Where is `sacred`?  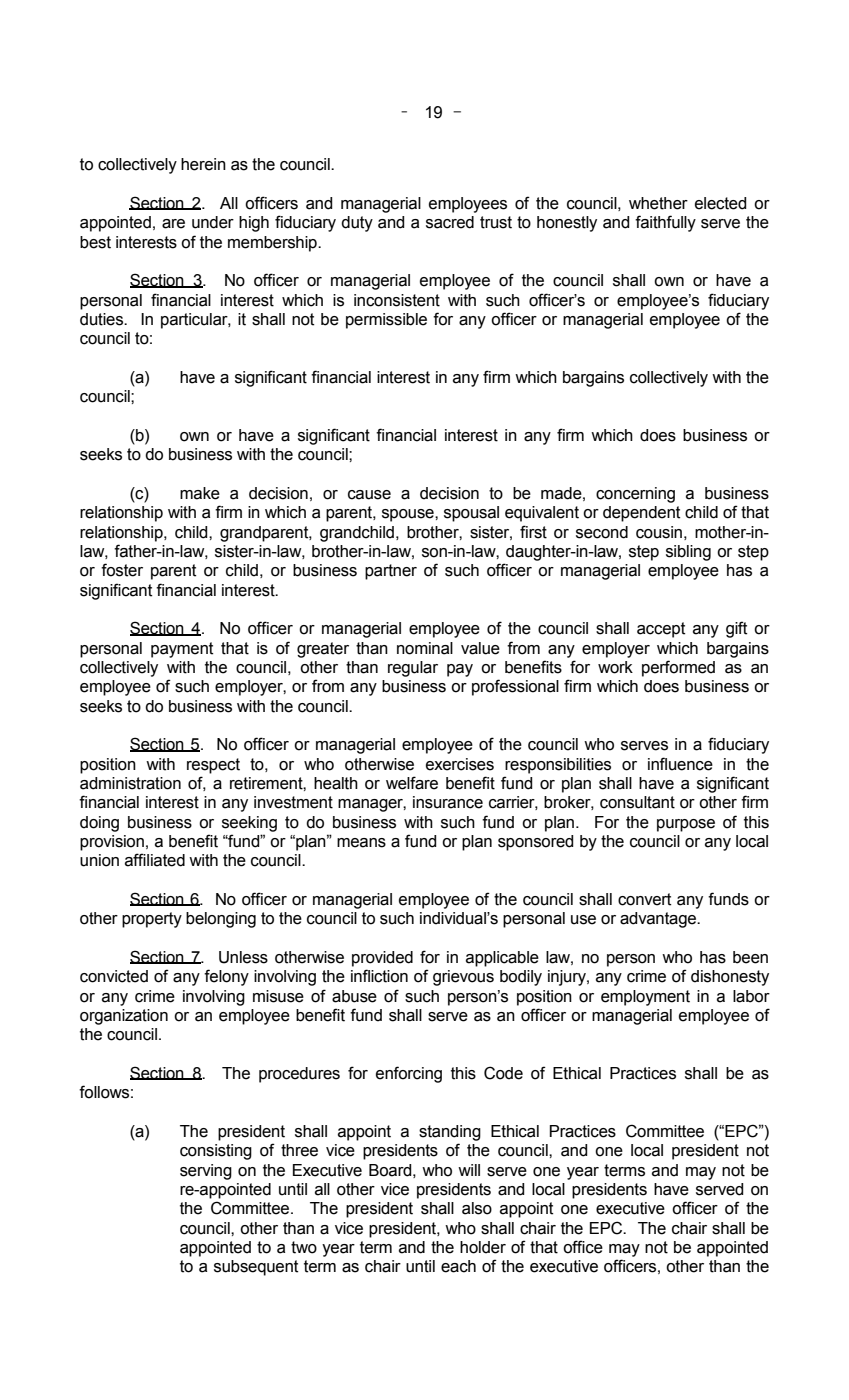 sacred is located at coordinates (450, 222).
